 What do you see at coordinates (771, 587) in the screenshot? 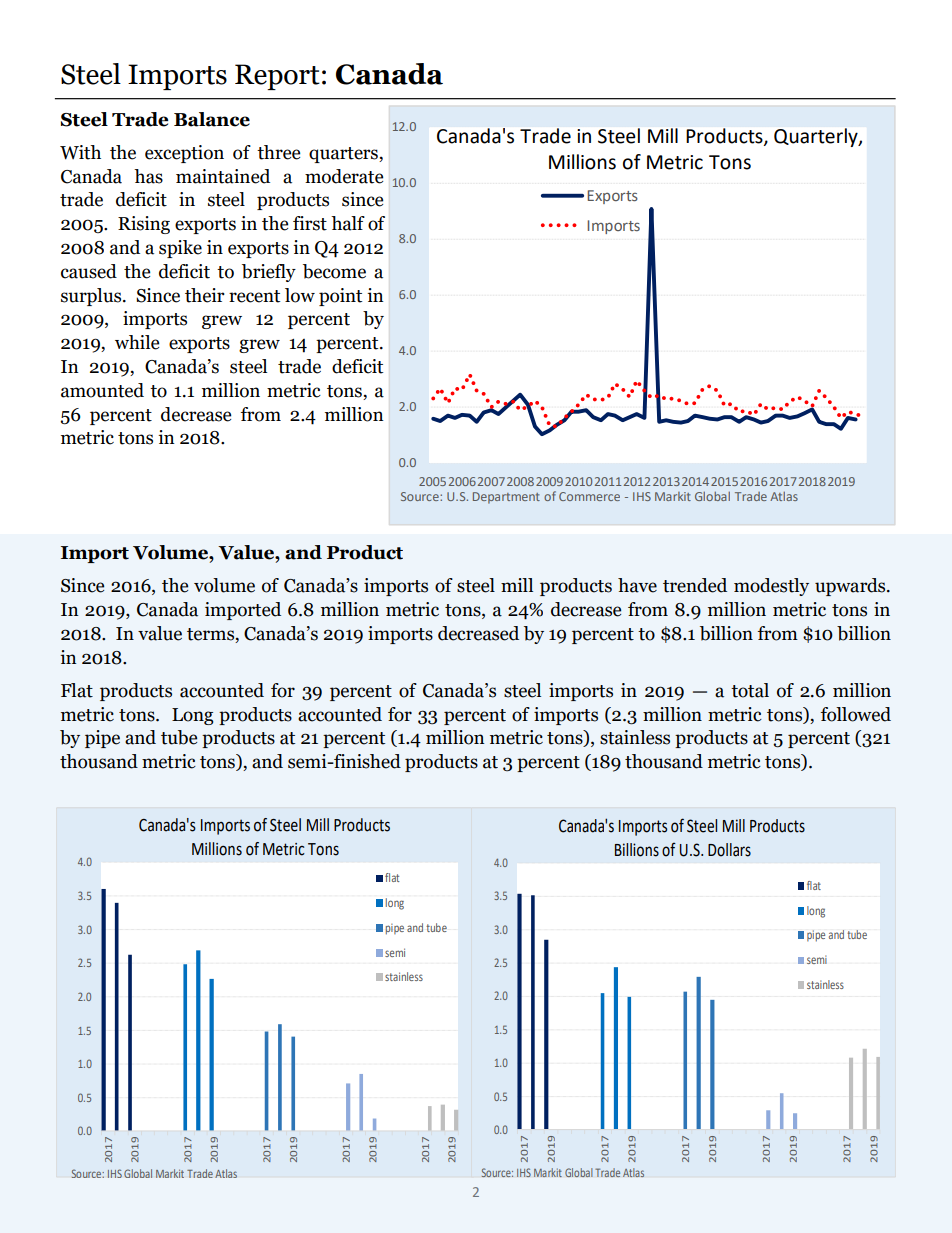
I see `modestly` at bounding box center [771, 587].
